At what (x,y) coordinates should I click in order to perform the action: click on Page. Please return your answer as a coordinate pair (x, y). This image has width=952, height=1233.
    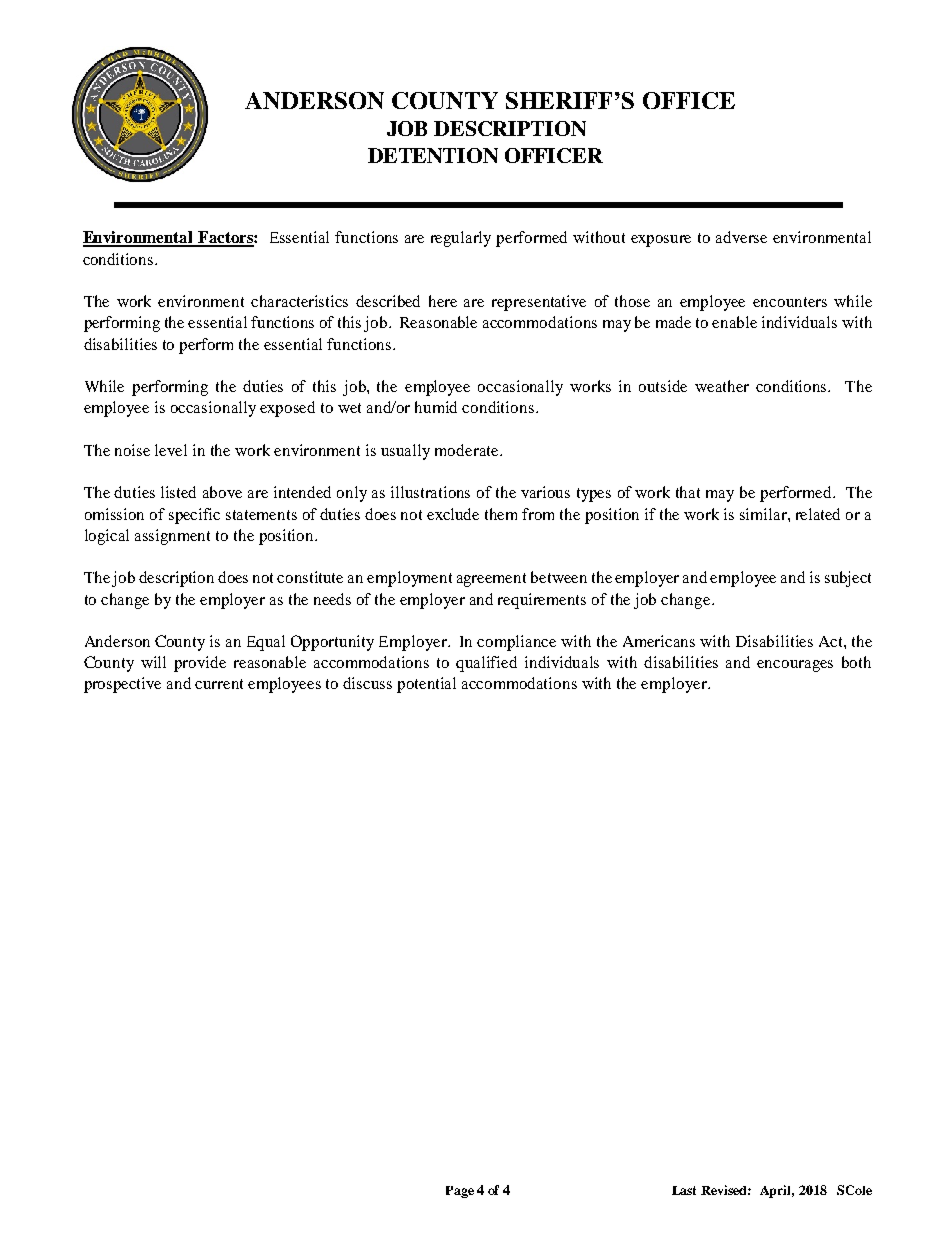
    Looking at the image, I should click on (460, 1192).
